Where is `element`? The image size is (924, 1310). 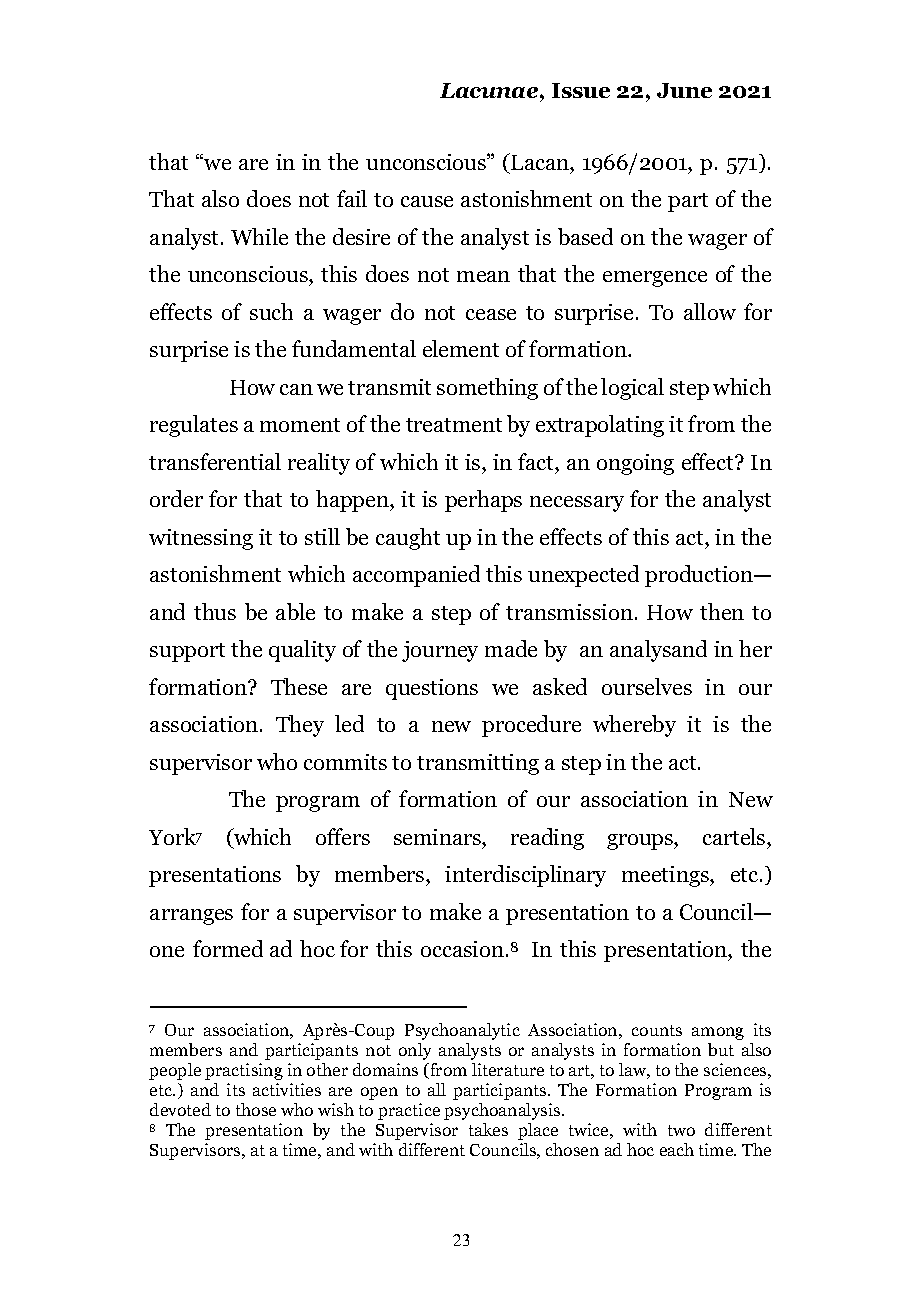
element is located at coordinates (461, 348).
